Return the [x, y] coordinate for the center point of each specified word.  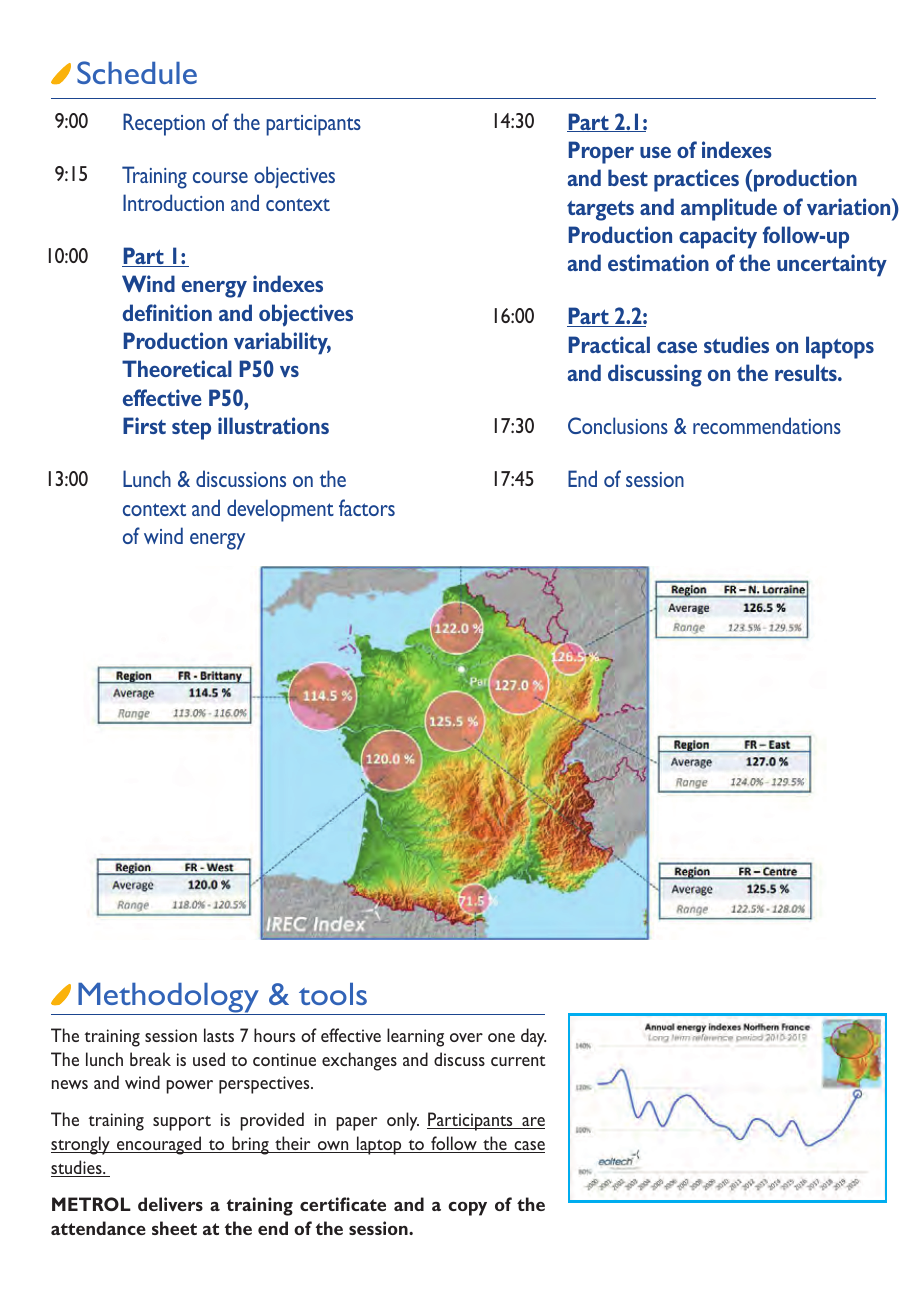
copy [467, 1209]
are [532, 1123]
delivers [170, 1204]
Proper [601, 152]
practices [696, 180]
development [280, 510]
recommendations [767, 425]
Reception [164, 124]
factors [367, 507]
